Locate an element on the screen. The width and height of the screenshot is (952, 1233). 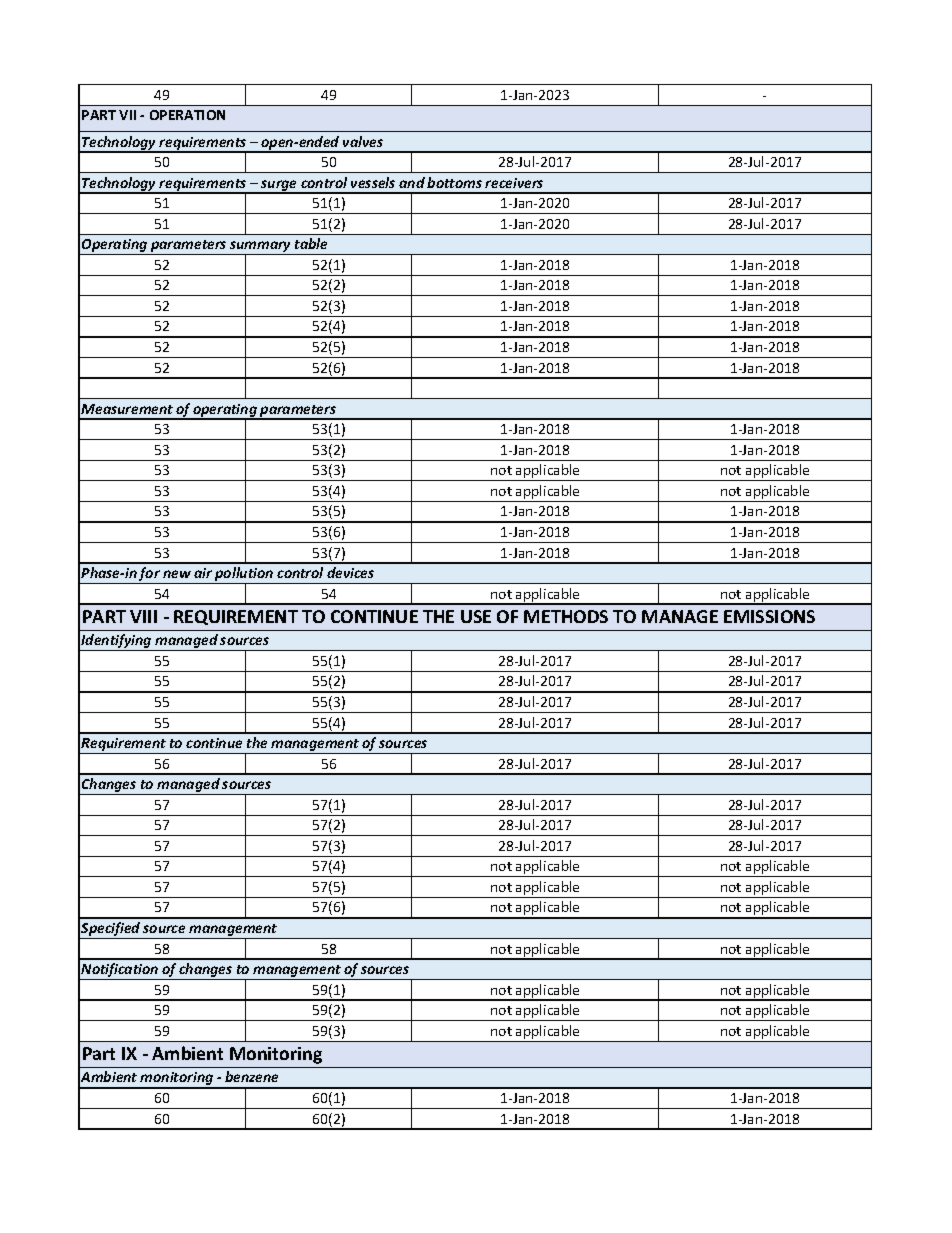
table is located at coordinates (311, 243).
